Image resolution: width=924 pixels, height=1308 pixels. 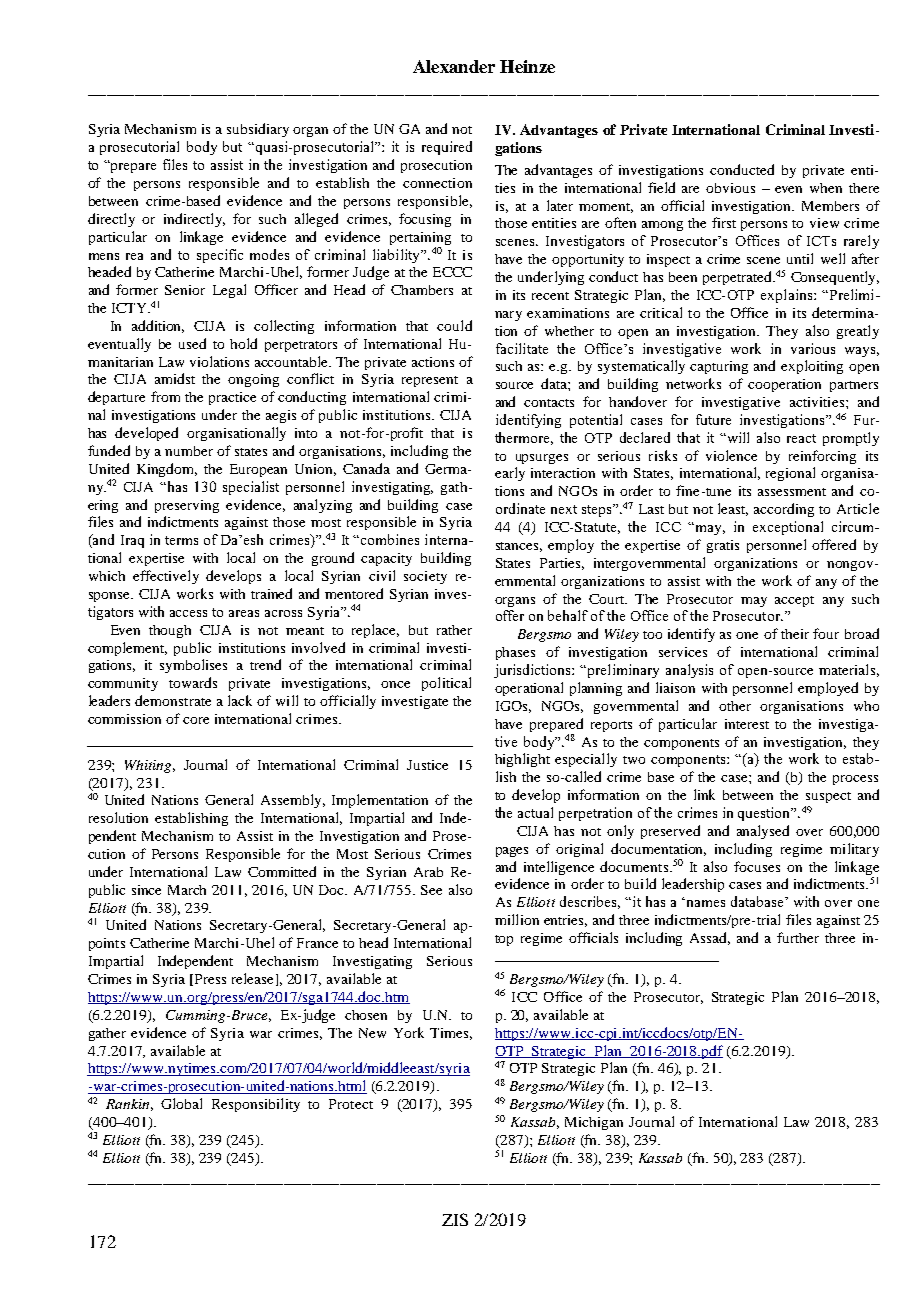 I want to click on Global, so click(x=181, y=1103).
